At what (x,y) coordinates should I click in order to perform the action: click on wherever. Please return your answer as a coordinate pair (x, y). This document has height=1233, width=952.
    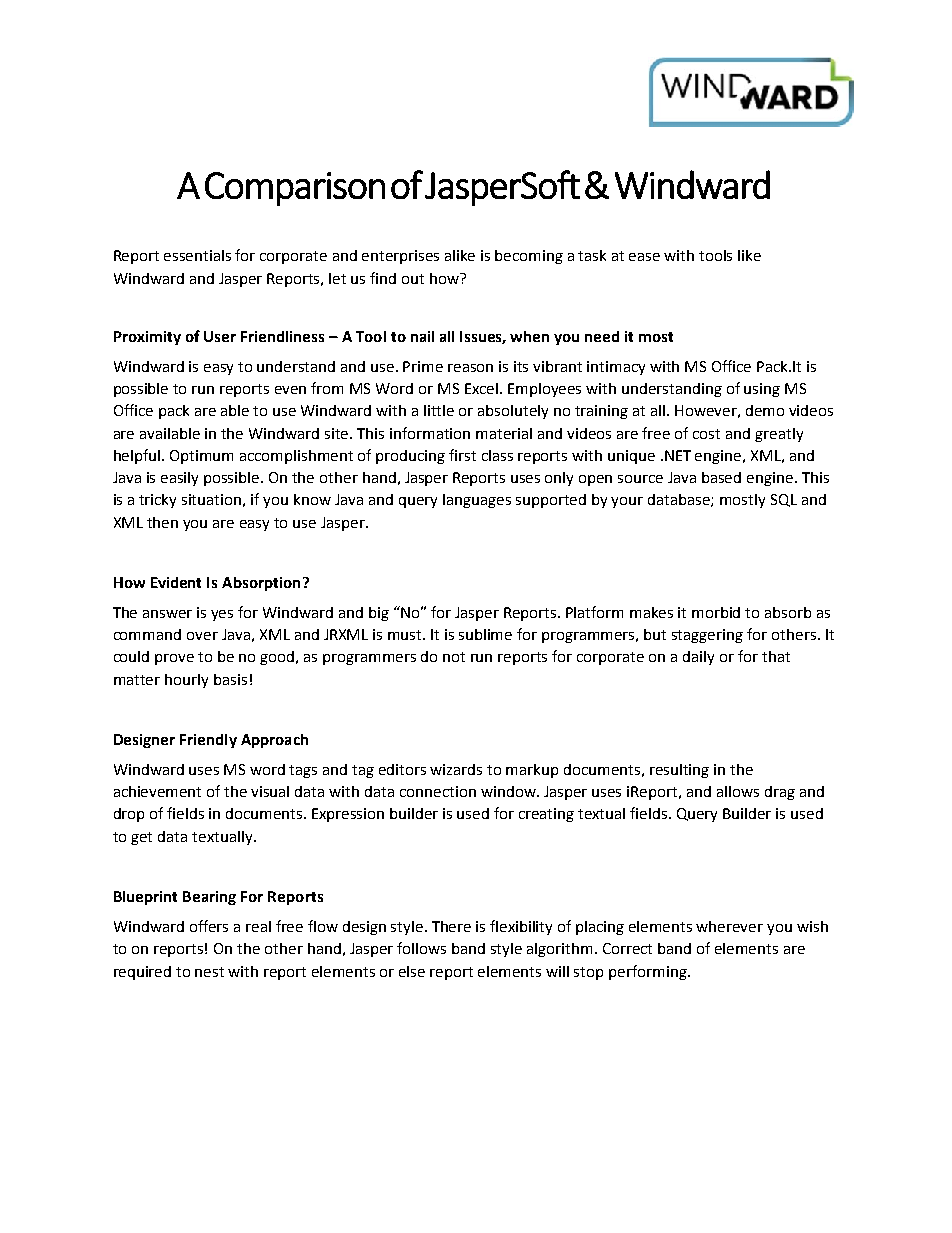
    Looking at the image, I should click on (729, 926).
